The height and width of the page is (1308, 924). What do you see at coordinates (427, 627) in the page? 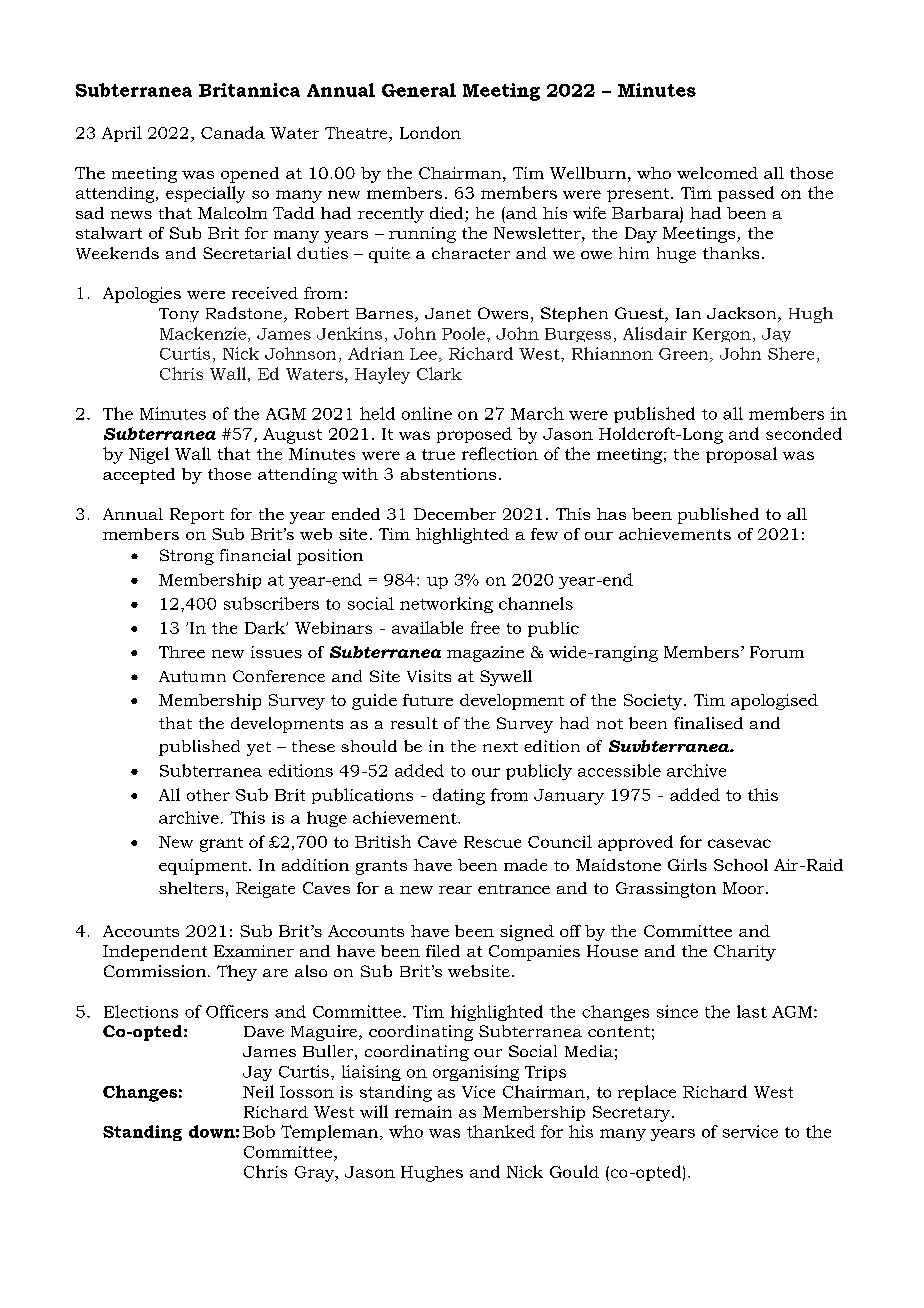
I see `available` at bounding box center [427, 627].
